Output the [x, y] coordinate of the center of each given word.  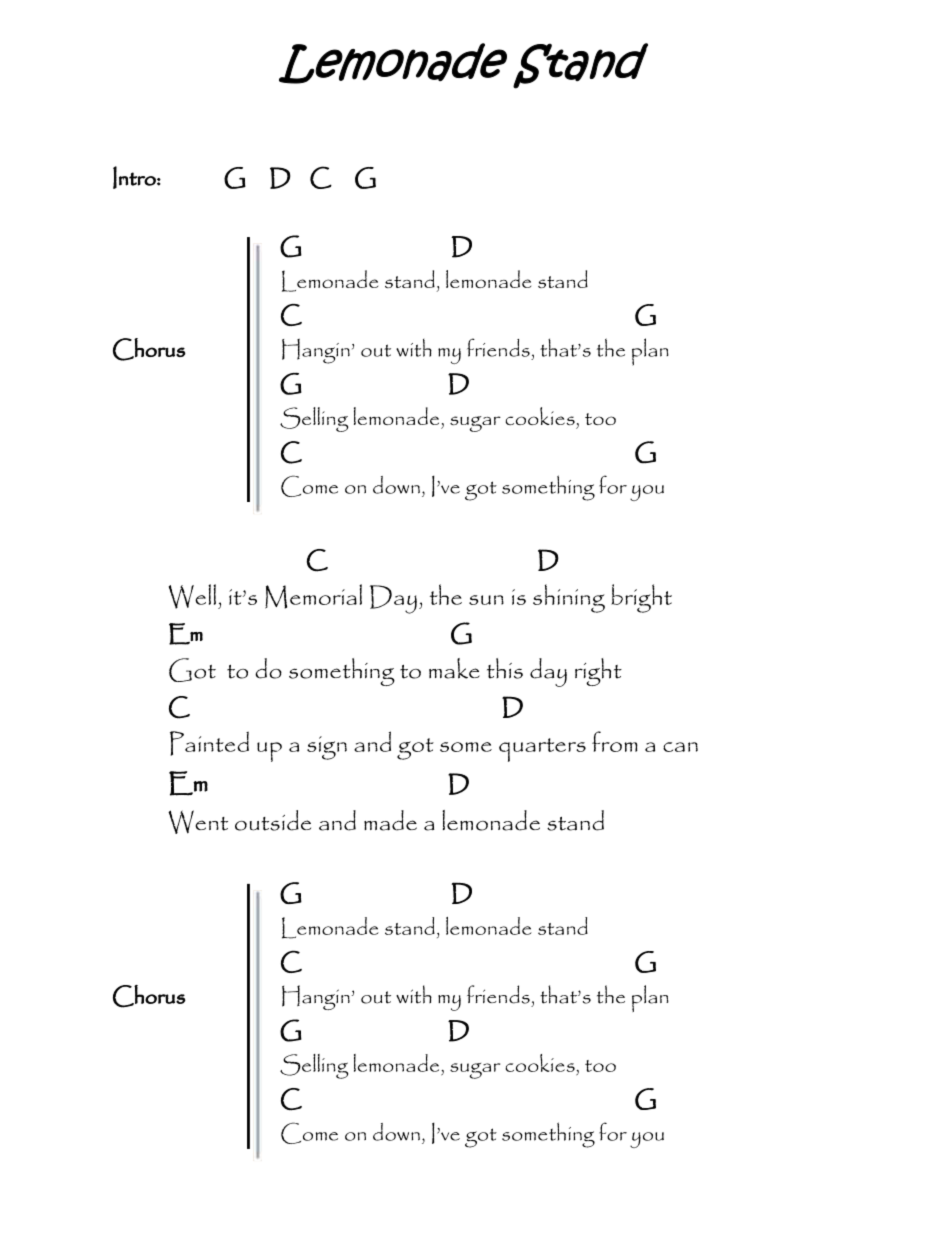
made [390, 820]
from [615, 741]
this [505, 668]
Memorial [313, 596]
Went [198, 822]
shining [569, 598]
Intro [135, 177]
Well [192, 596]
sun [486, 600]
